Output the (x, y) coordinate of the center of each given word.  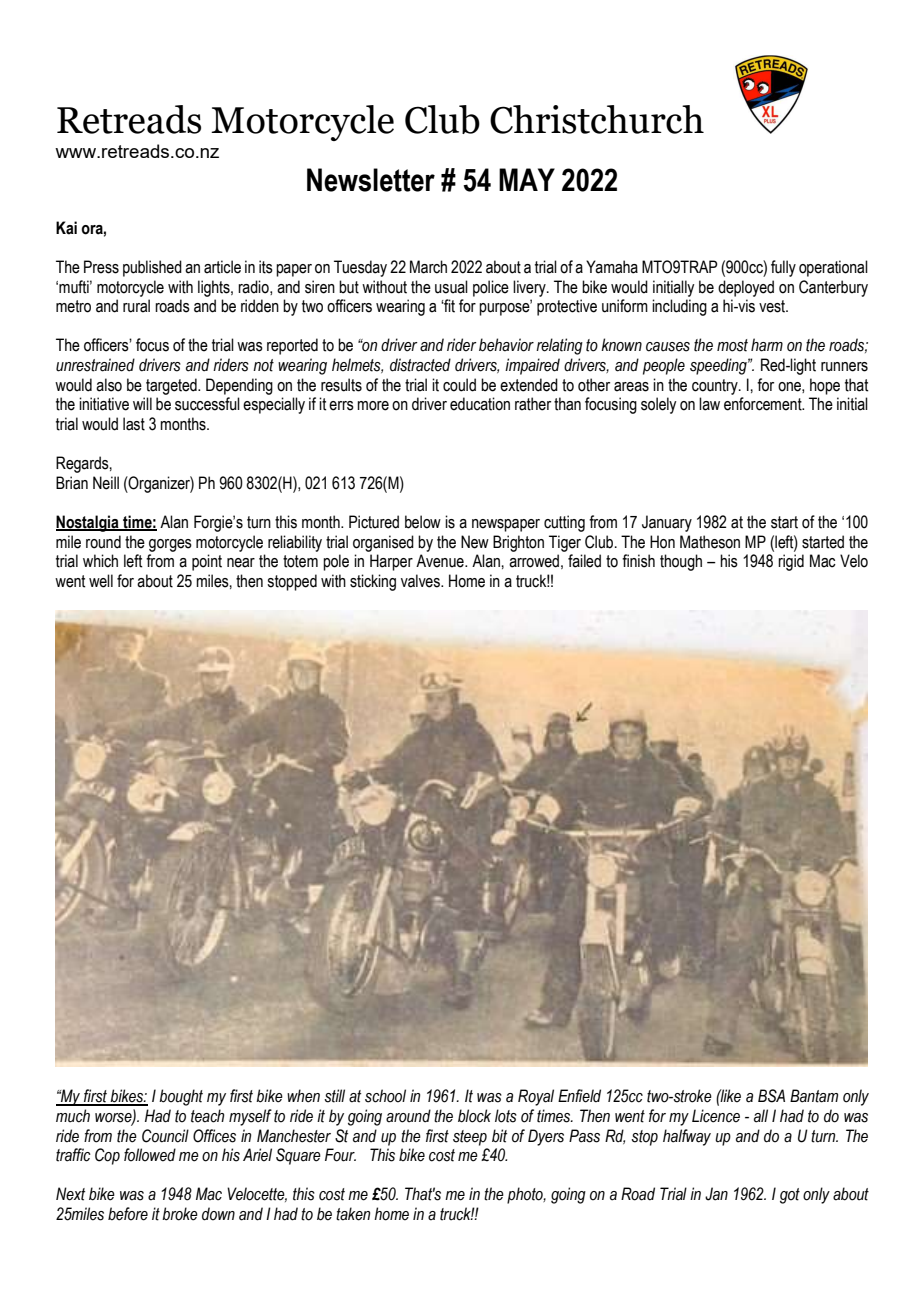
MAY (527, 179)
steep (470, 1138)
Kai (66, 228)
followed (150, 1155)
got (790, 1196)
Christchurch (597, 119)
